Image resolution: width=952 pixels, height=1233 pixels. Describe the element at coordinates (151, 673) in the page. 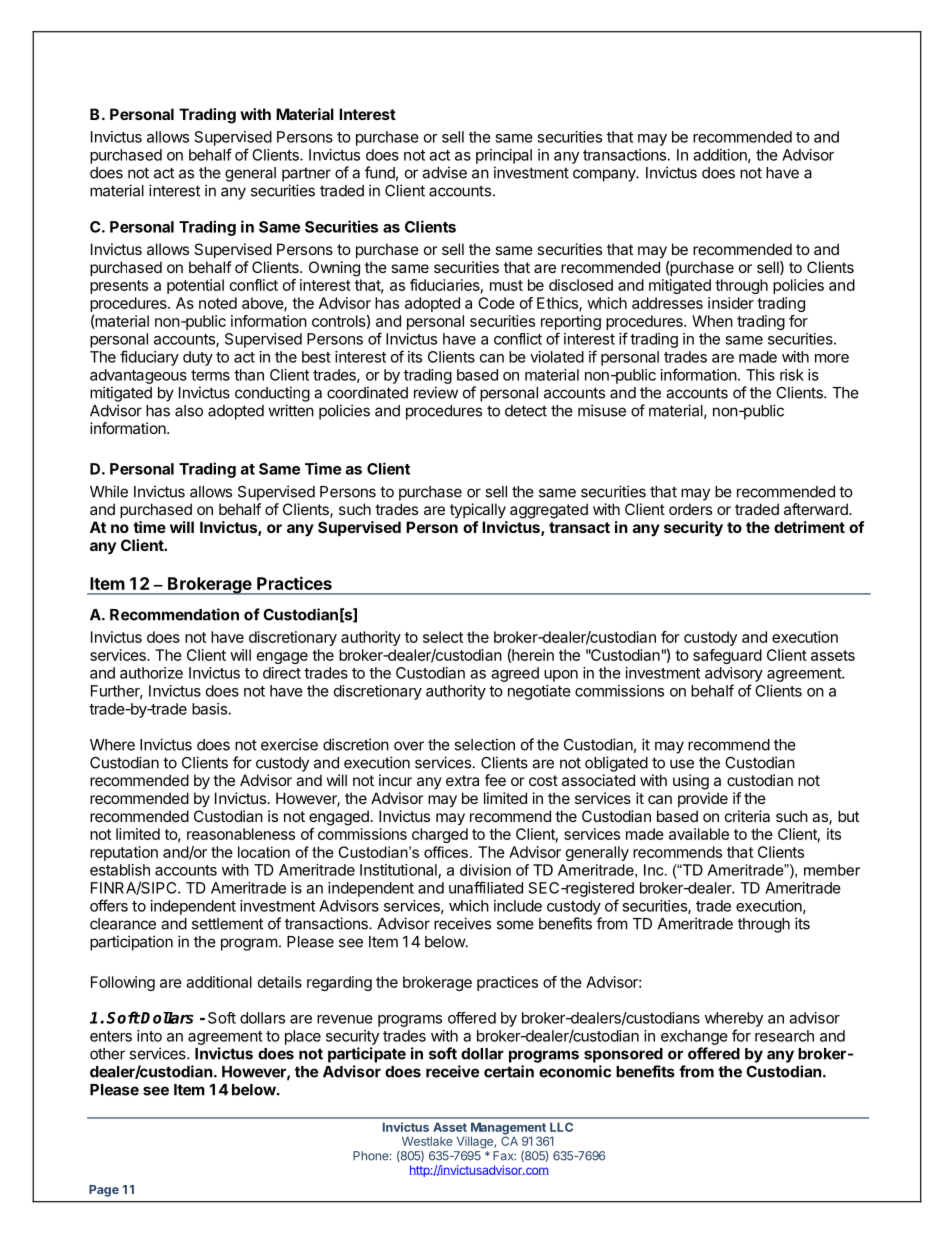

I see `authorize` at that location.
